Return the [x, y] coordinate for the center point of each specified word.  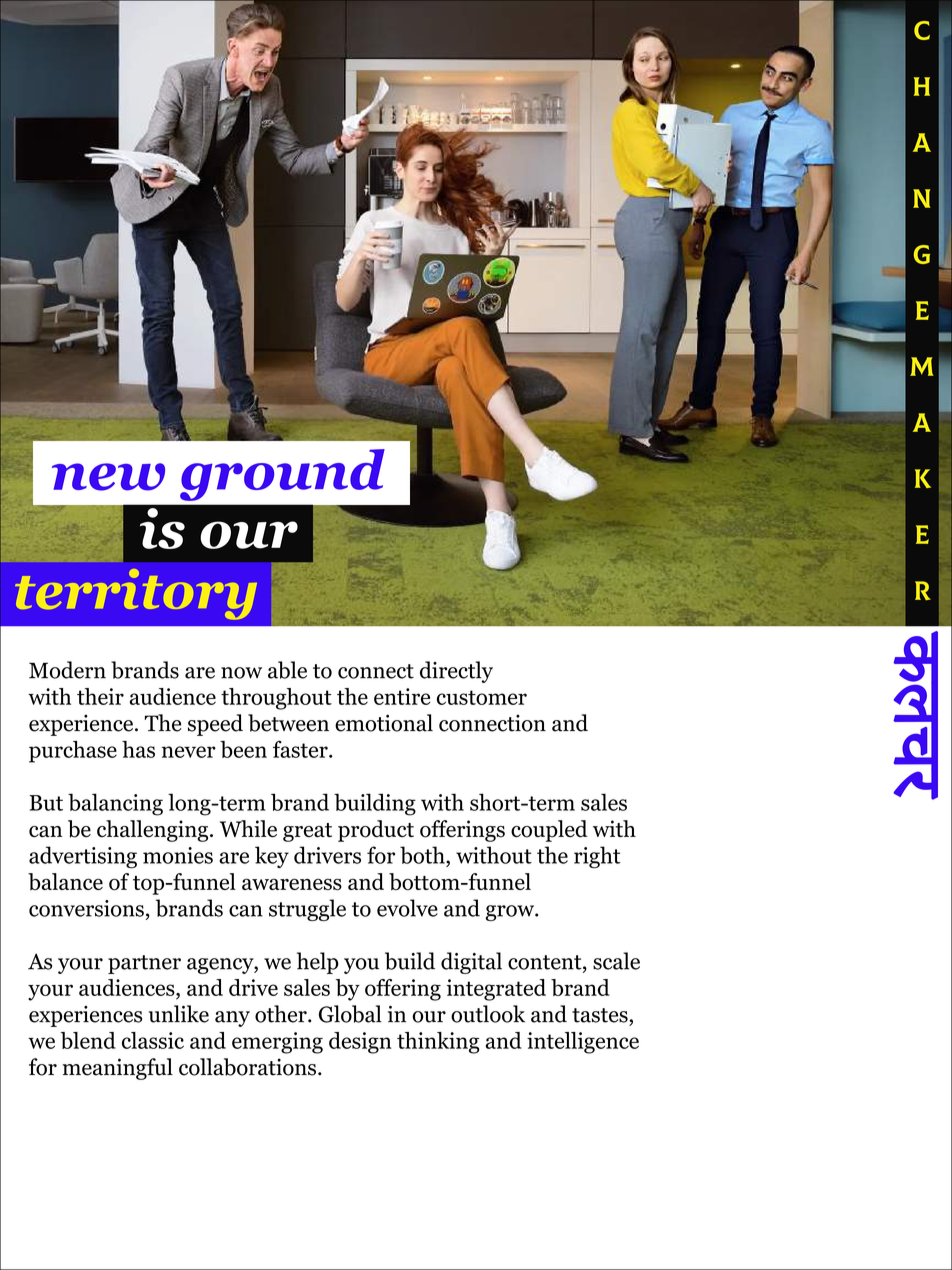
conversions [86, 908]
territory [136, 594]
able [287, 670]
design [360, 1043]
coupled [549, 831]
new [108, 477]
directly [456, 672]
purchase [73, 752]
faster [301, 749]
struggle [307, 910]
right [597, 857]
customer [482, 697]
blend [88, 1040]
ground [282, 475]
